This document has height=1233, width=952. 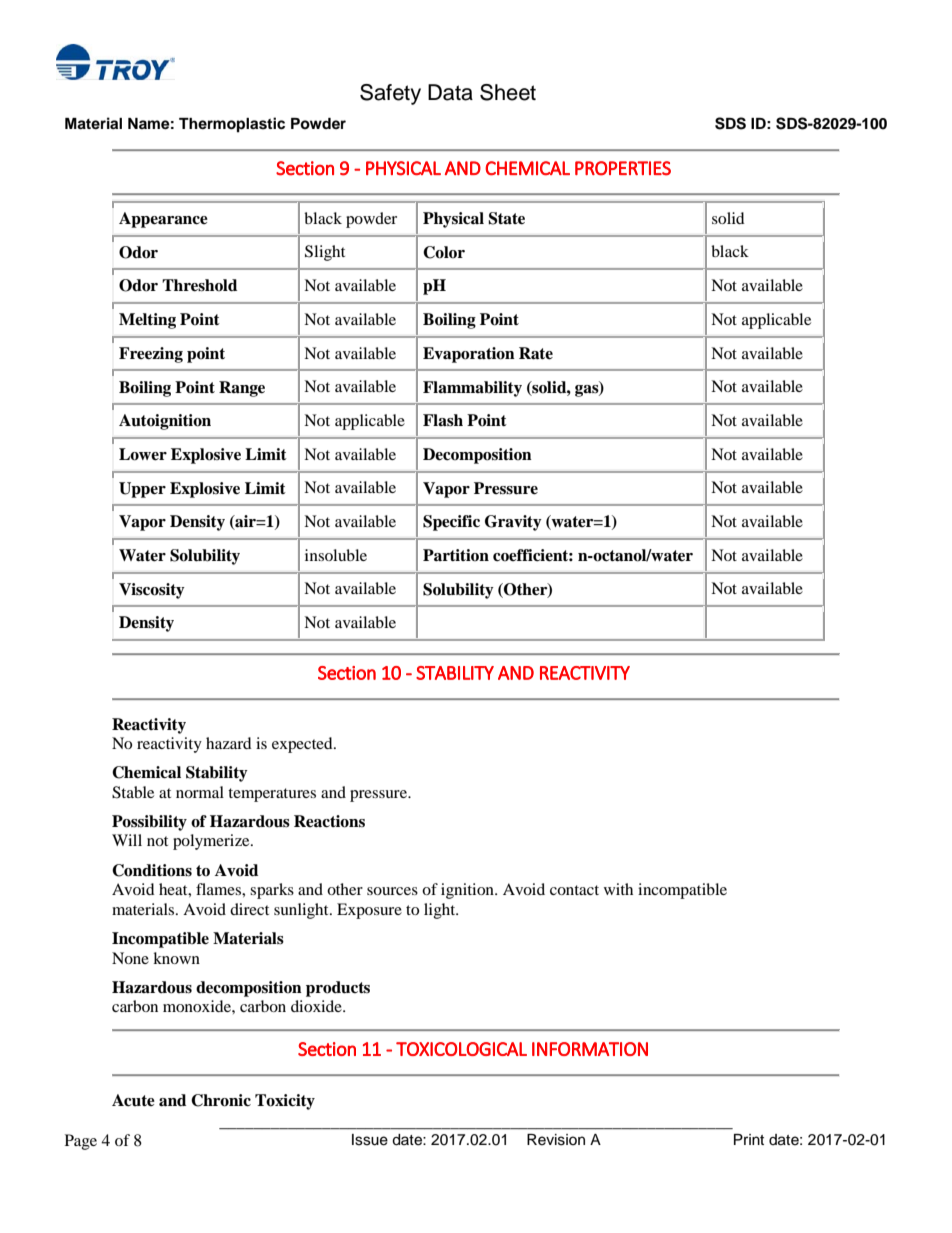 I want to click on Flash, so click(x=443, y=420).
